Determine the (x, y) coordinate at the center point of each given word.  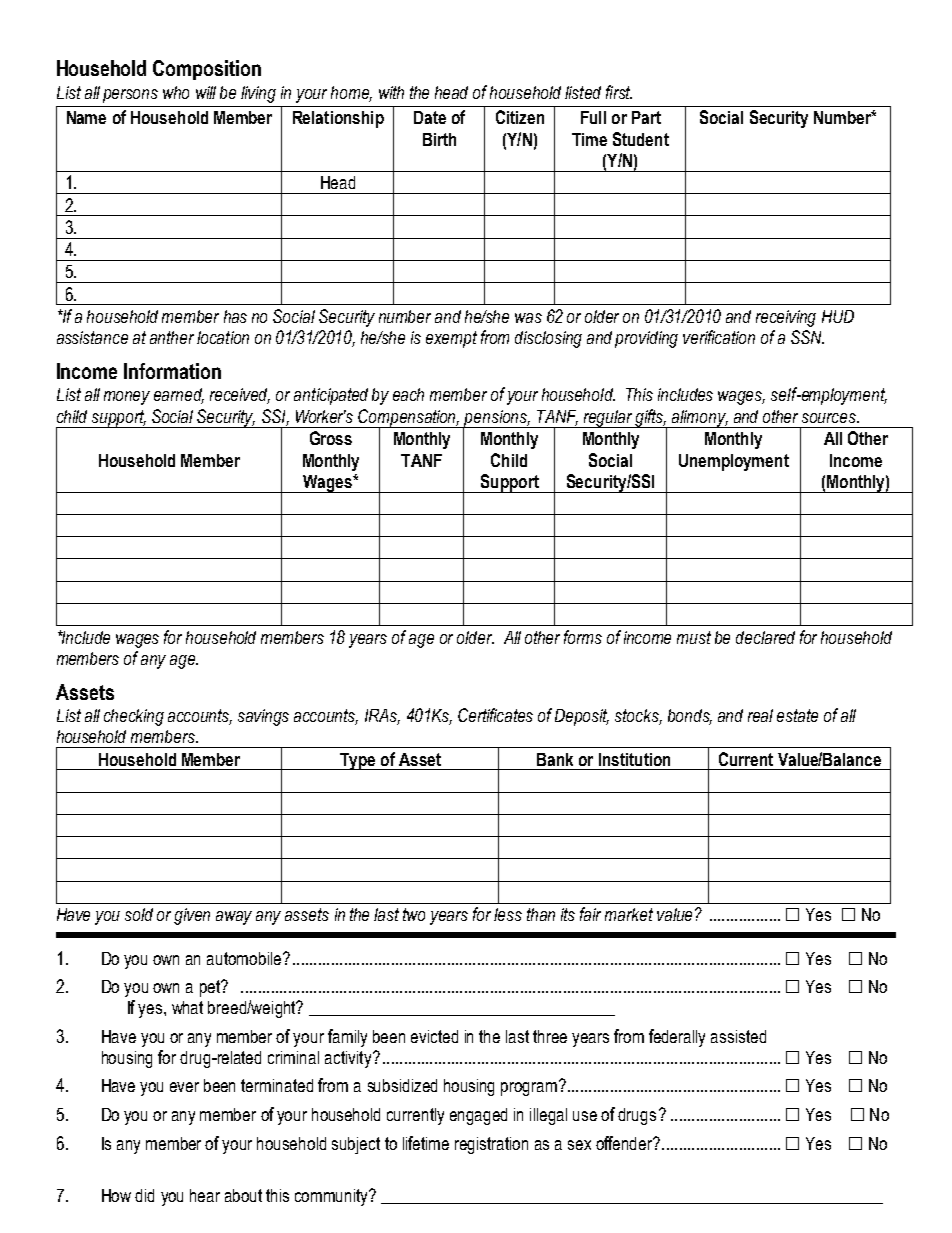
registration (491, 1145)
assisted (738, 1036)
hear (205, 1195)
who (176, 92)
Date (430, 117)
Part (646, 117)
